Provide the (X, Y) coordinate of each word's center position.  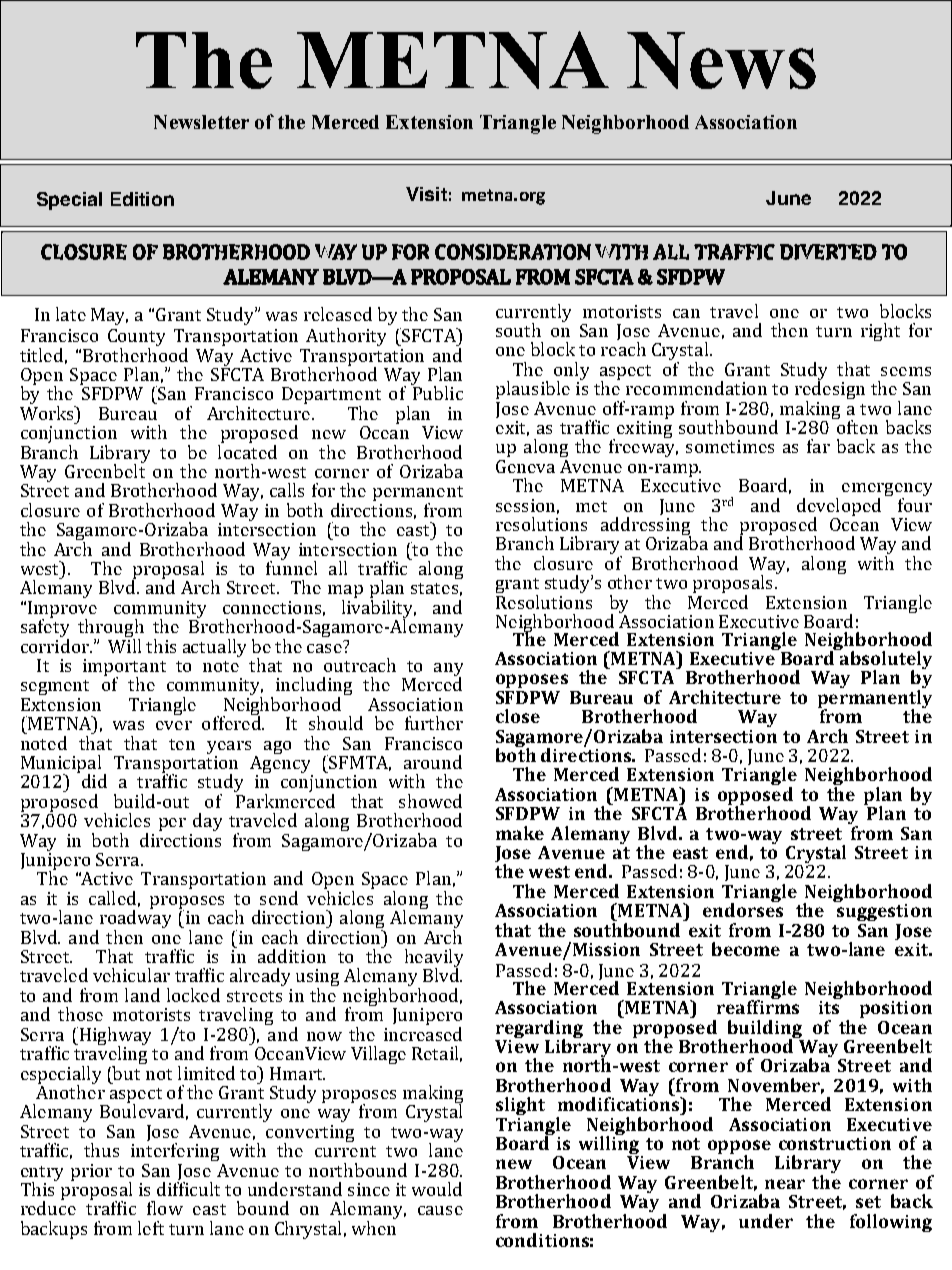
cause (440, 1210)
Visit (426, 194)
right (880, 332)
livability (379, 610)
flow (165, 1208)
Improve (62, 610)
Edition (142, 199)
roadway (134, 919)
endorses (743, 909)
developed (839, 508)
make (520, 833)
